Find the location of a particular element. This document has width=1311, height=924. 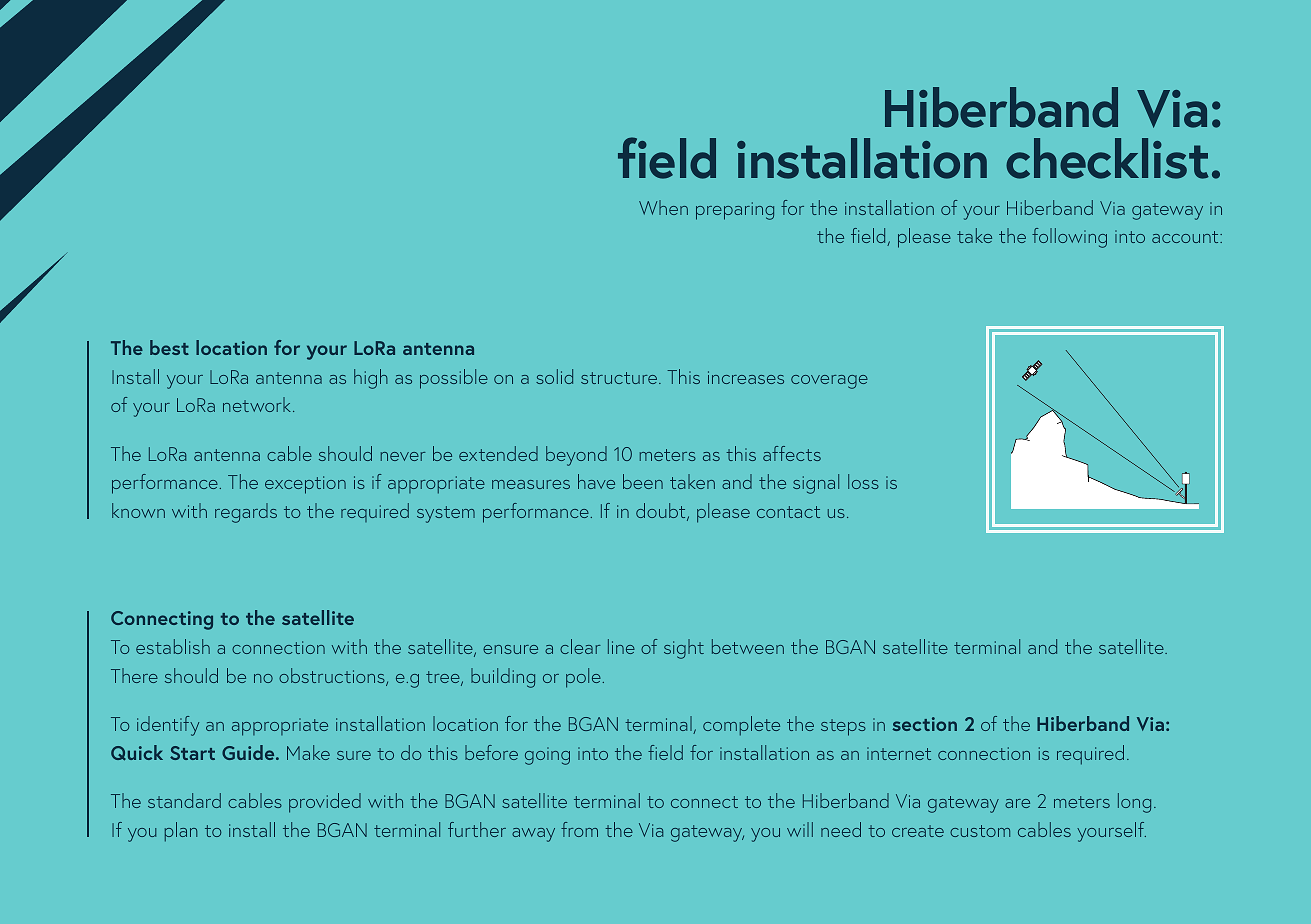

structure is located at coordinates (620, 378).
